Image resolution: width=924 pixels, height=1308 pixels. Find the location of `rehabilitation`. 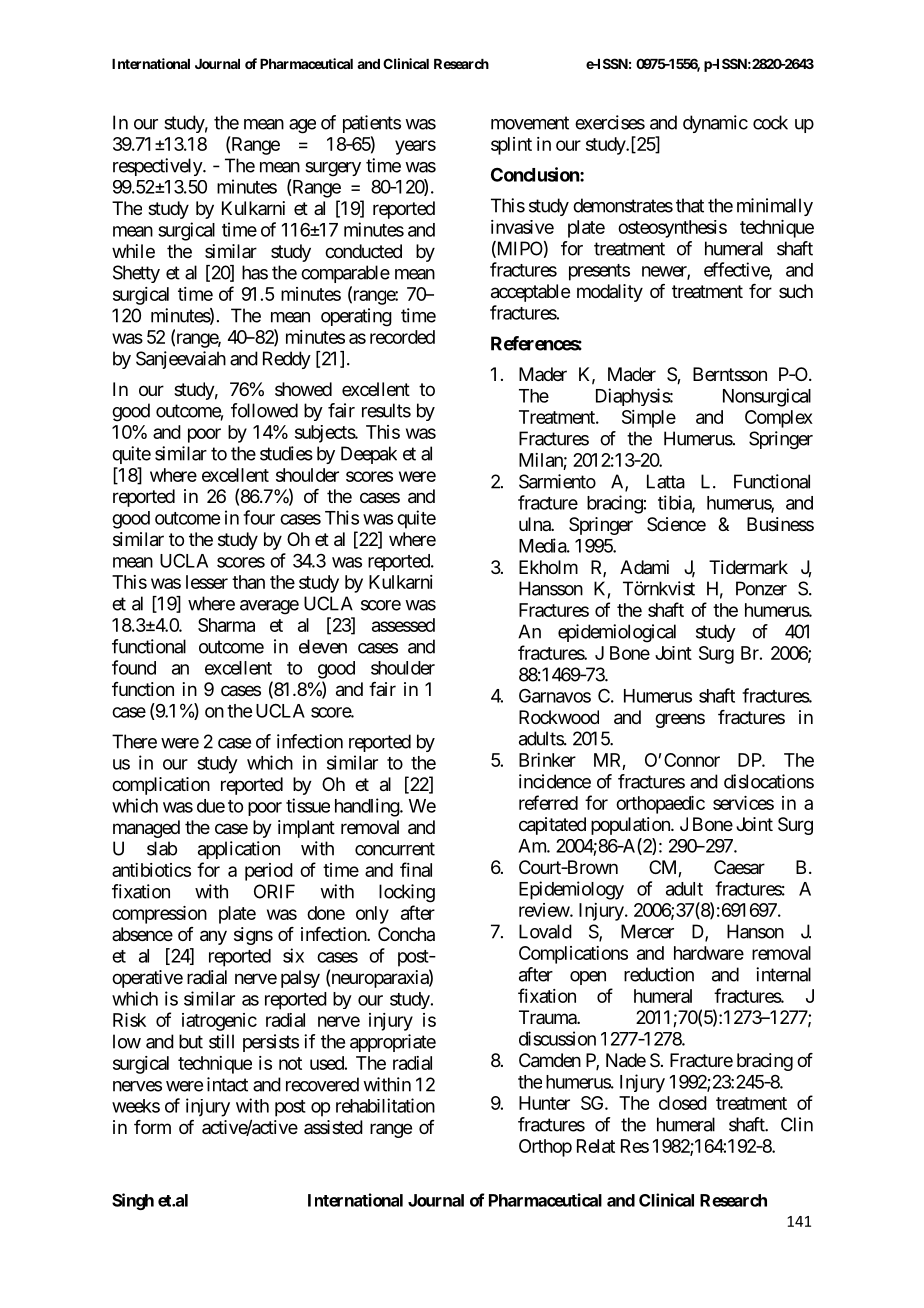

rehabilitation is located at coordinates (385, 1105).
